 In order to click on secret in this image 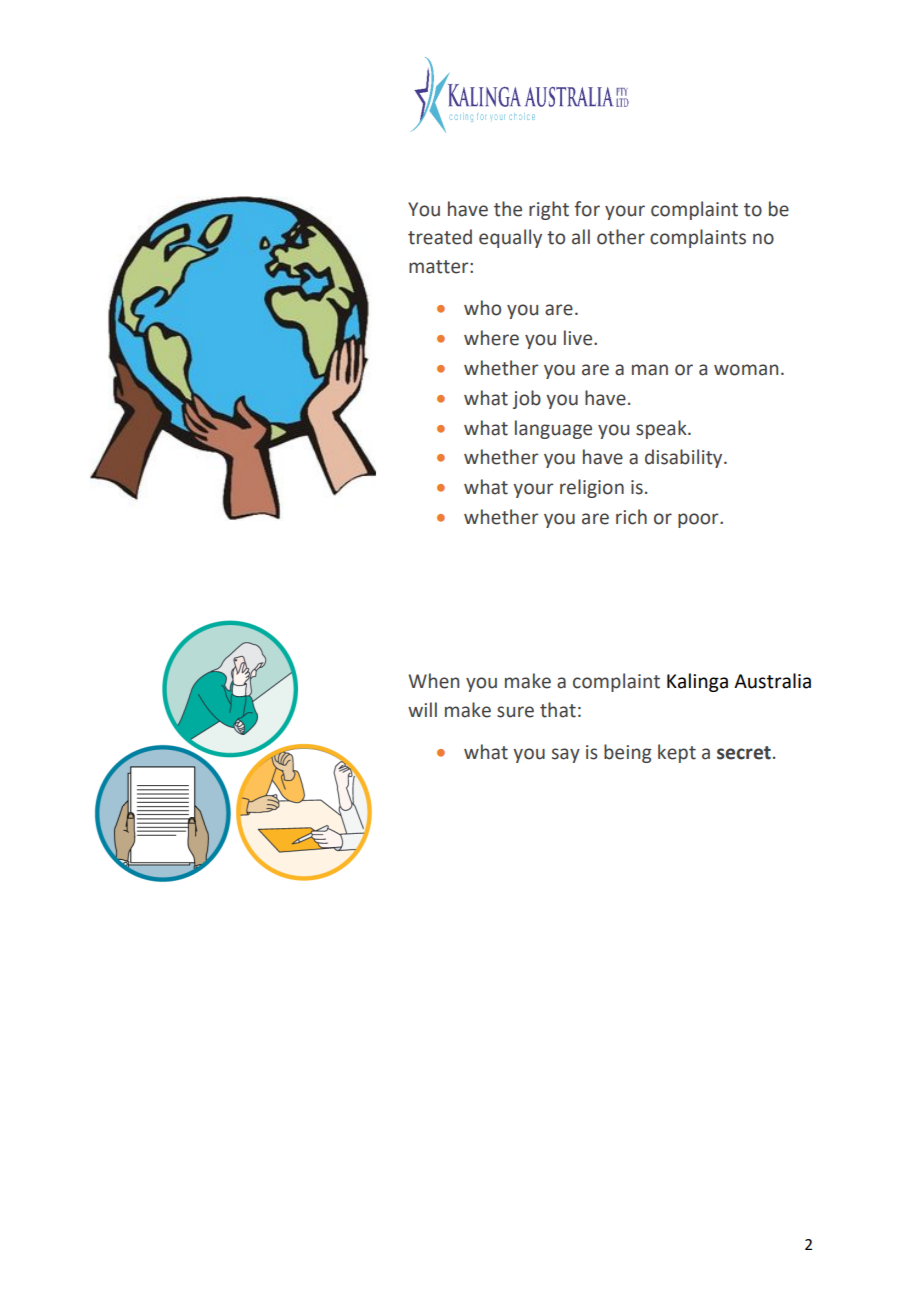, I will do `click(744, 753)`.
